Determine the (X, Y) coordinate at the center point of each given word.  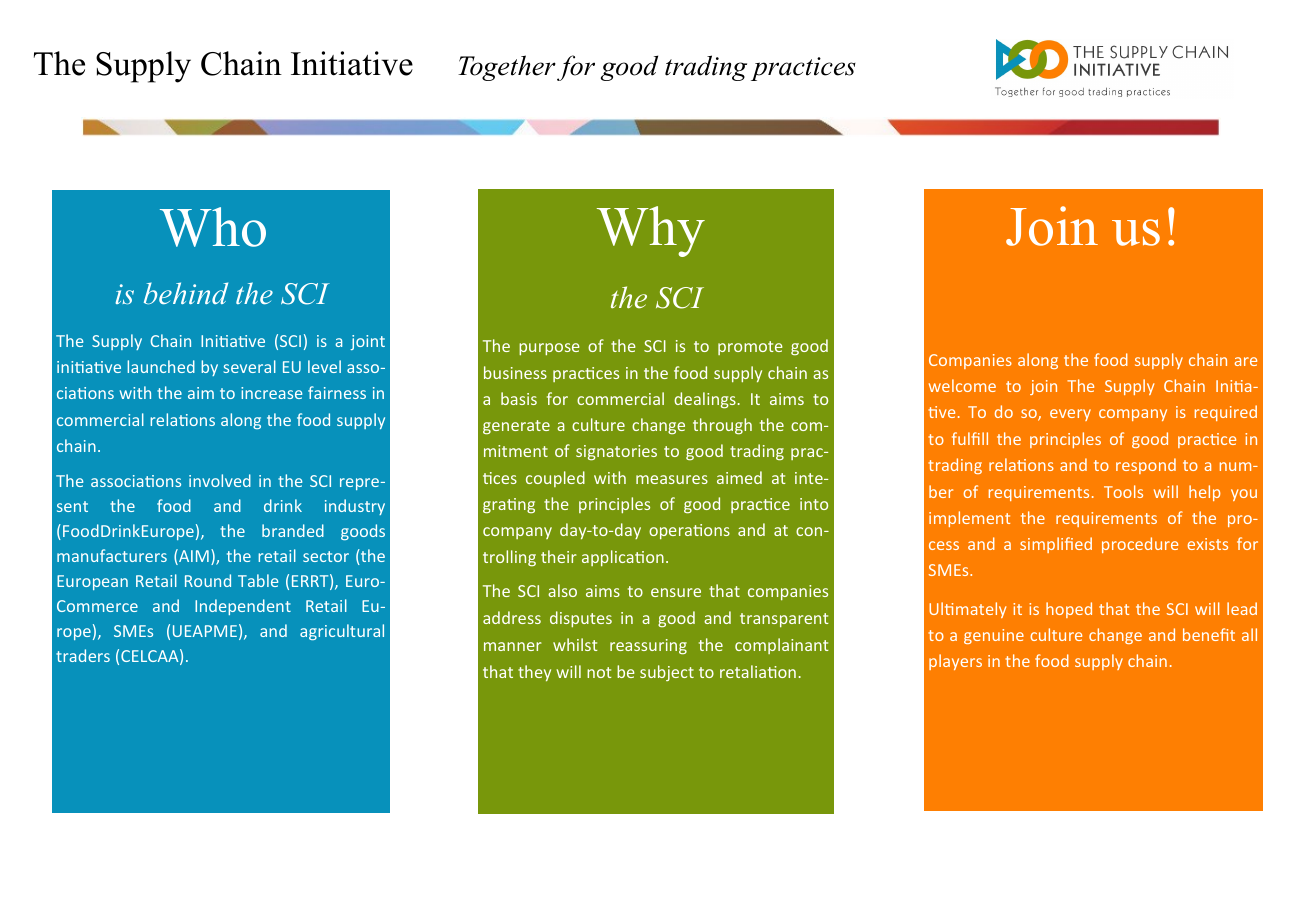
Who (213, 227)
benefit (1209, 634)
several (249, 366)
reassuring (648, 647)
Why (651, 231)
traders (83, 655)
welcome (962, 385)
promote (750, 348)
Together (507, 68)
